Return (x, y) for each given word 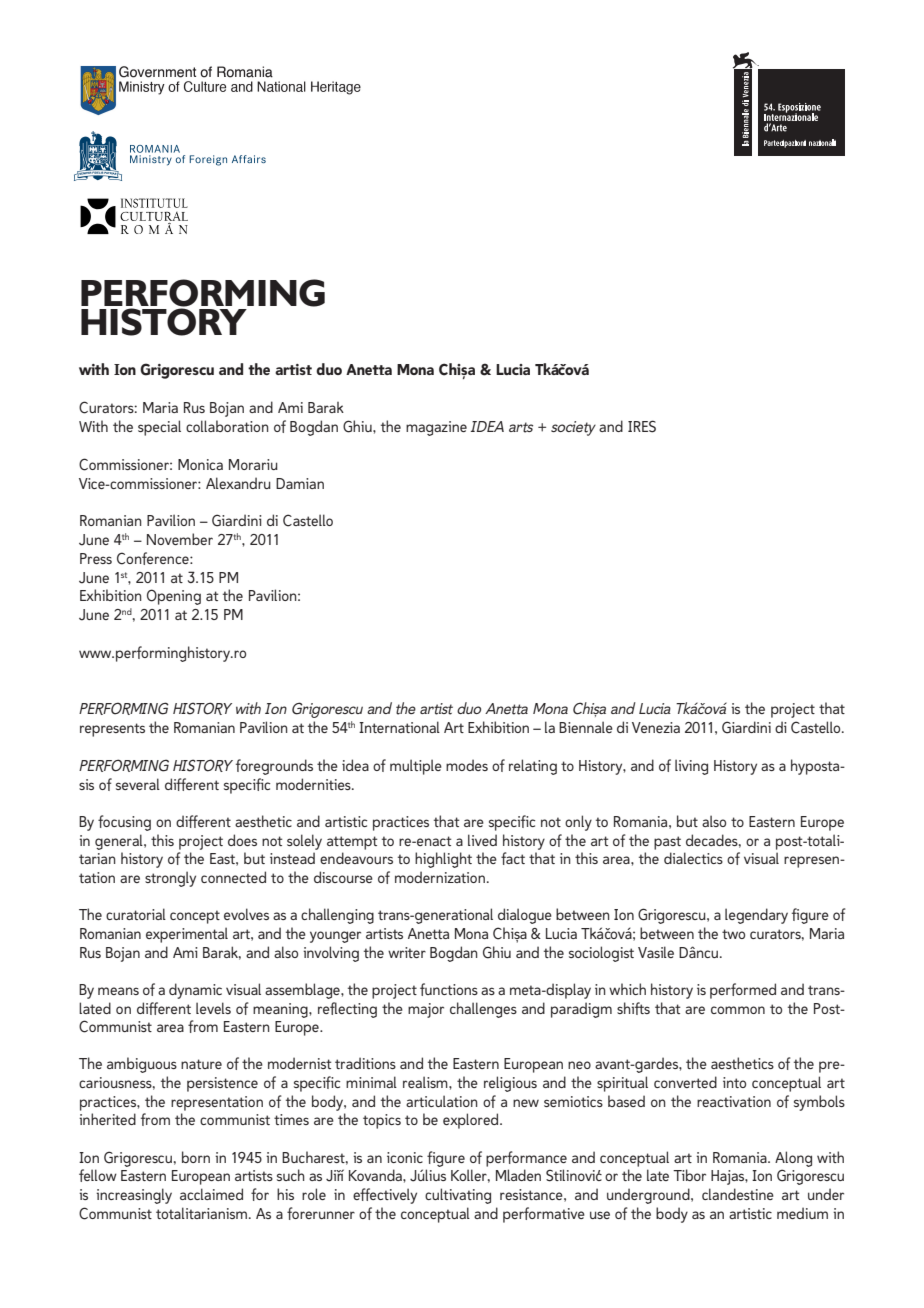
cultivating (458, 1196)
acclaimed (211, 1194)
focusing (124, 823)
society (573, 428)
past (667, 843)
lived (482, 840)
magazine (436, 428)
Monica (200, 464)
